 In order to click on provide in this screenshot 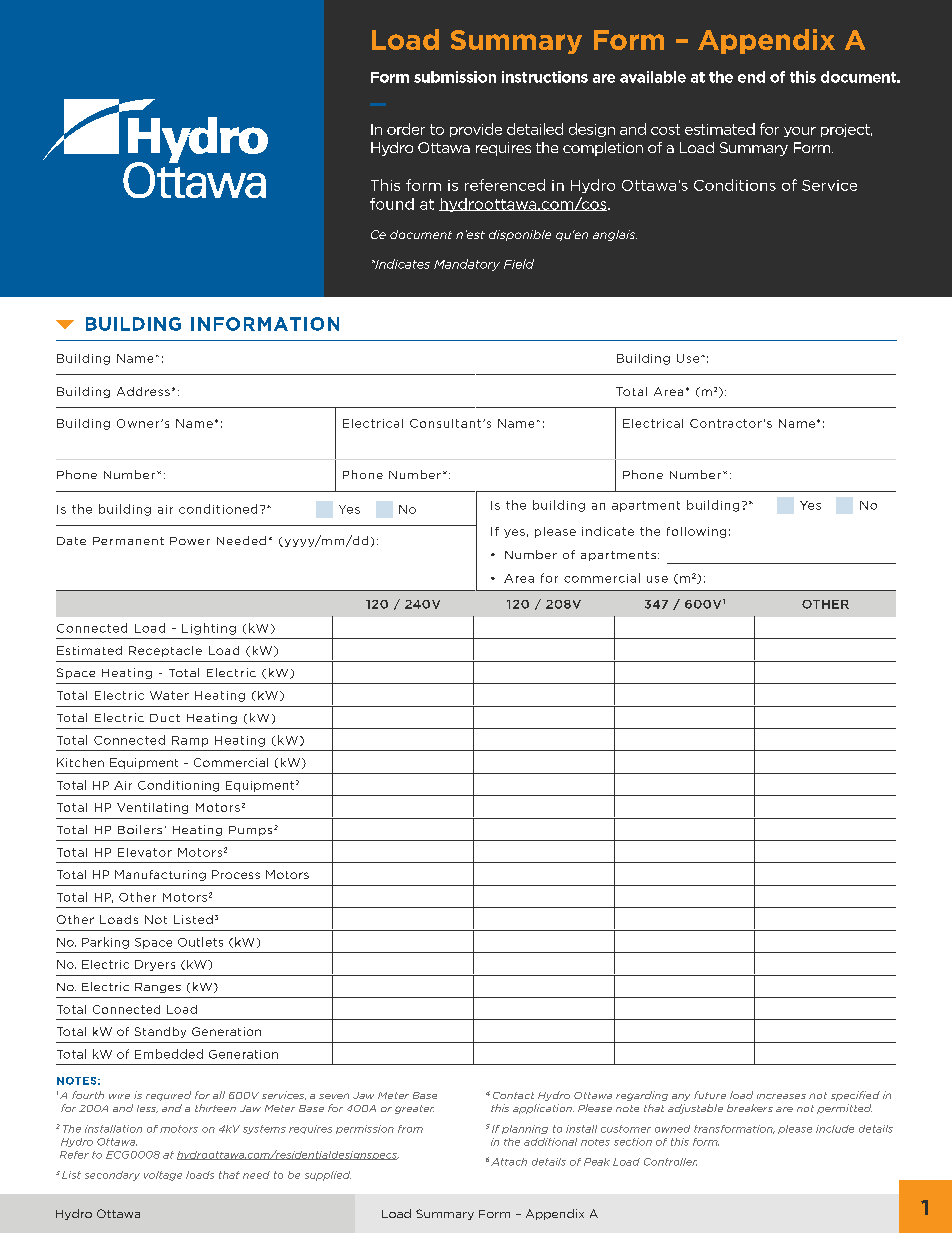, I will do `click(476, 130)`.
